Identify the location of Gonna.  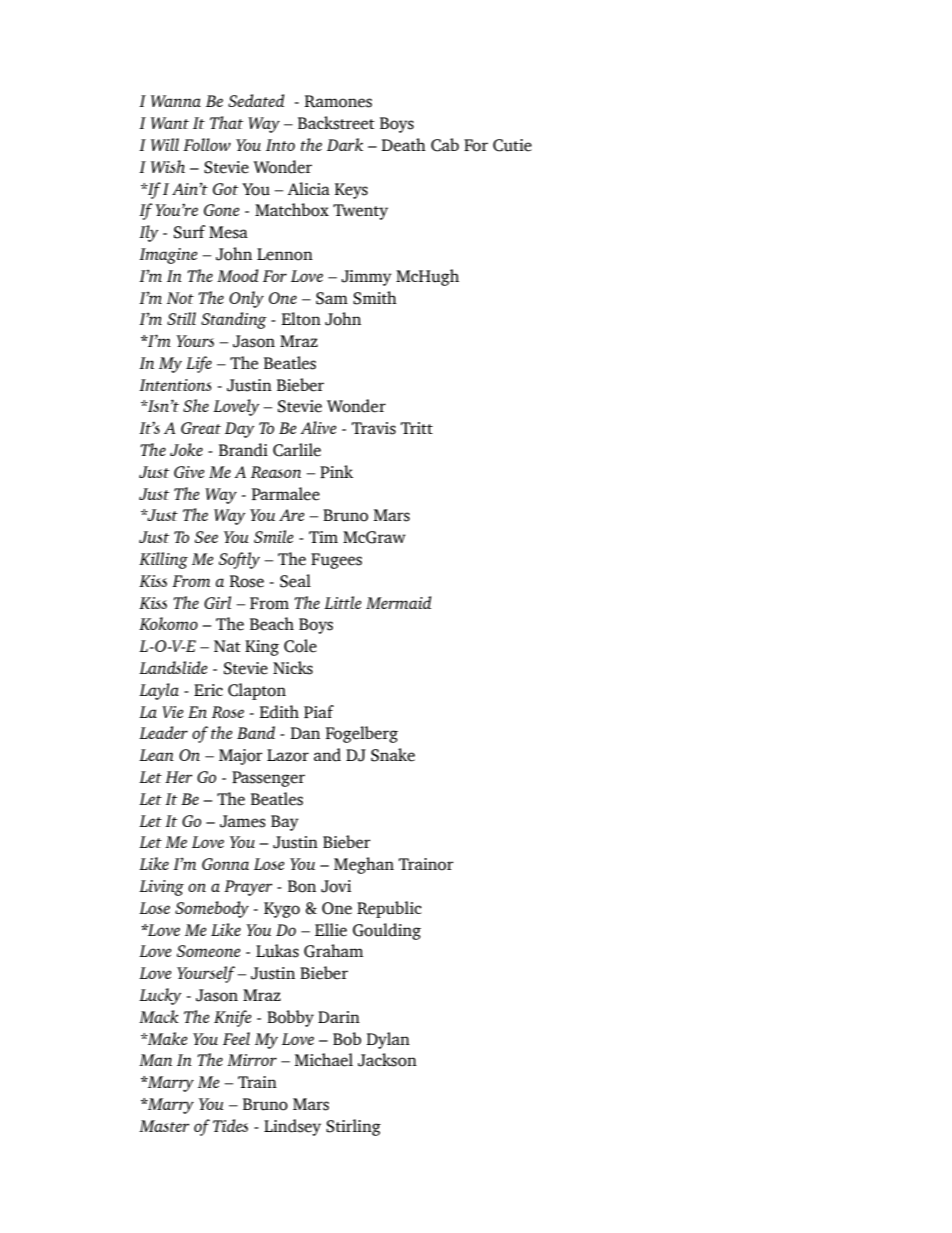
(225, 864).
